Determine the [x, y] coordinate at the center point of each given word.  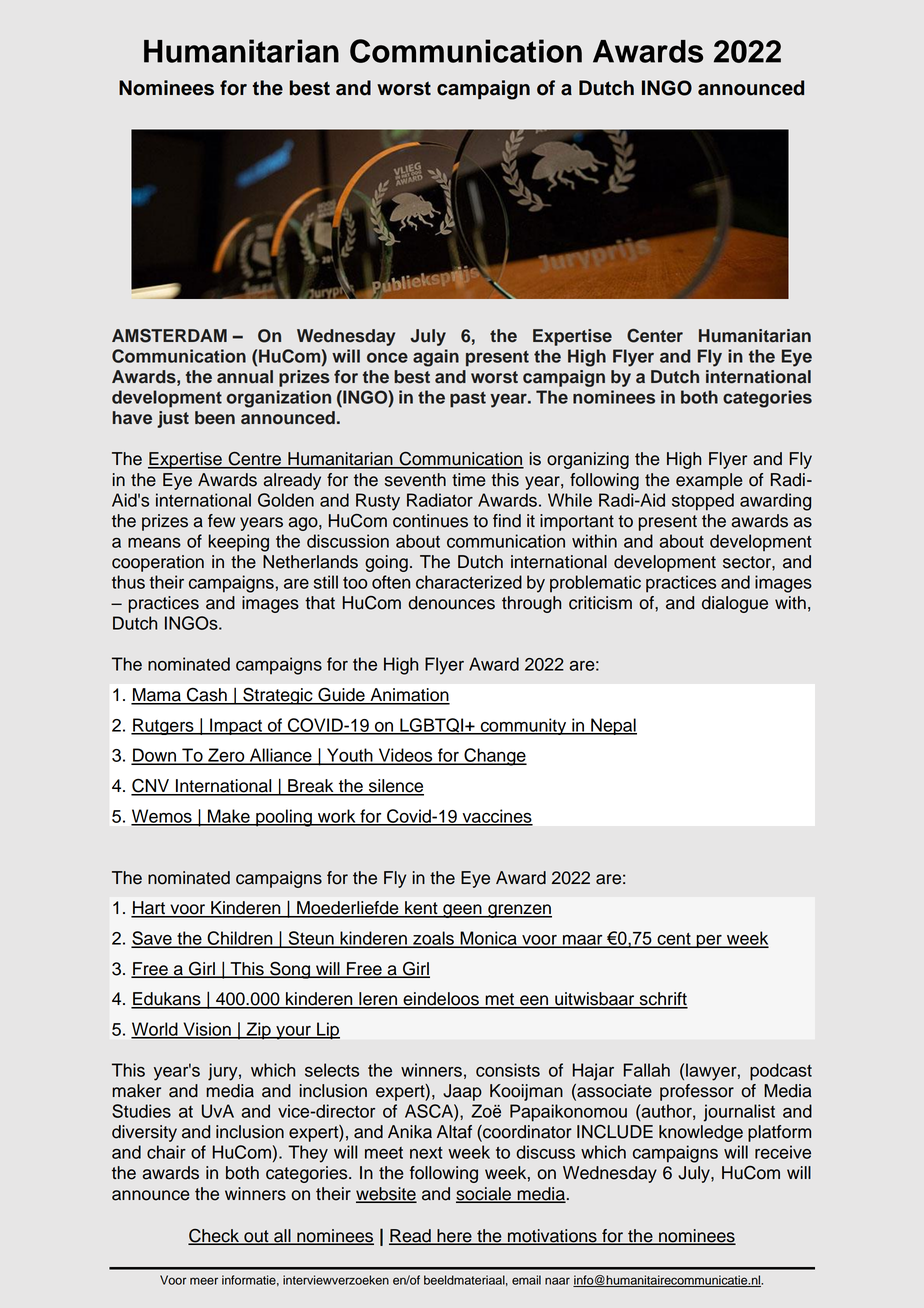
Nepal [613, 726]
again [436, 358]
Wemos [162, 817]
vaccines [496, 817]
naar [557, 1281]
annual [245, 377]
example [709, 481]
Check [214, 1237]
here [454, 1236]
